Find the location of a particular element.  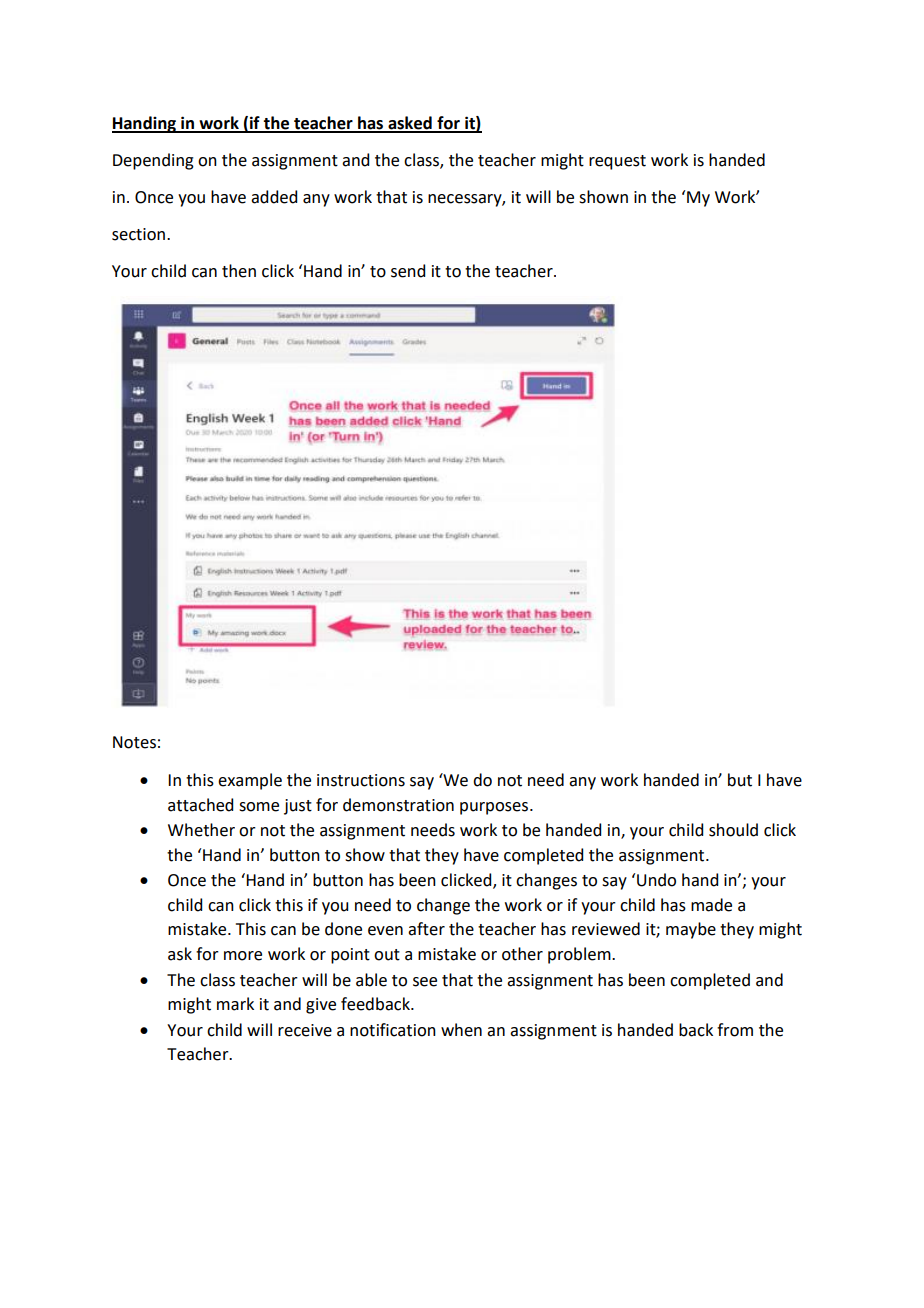

from is located at coordinates (735, 1030).
